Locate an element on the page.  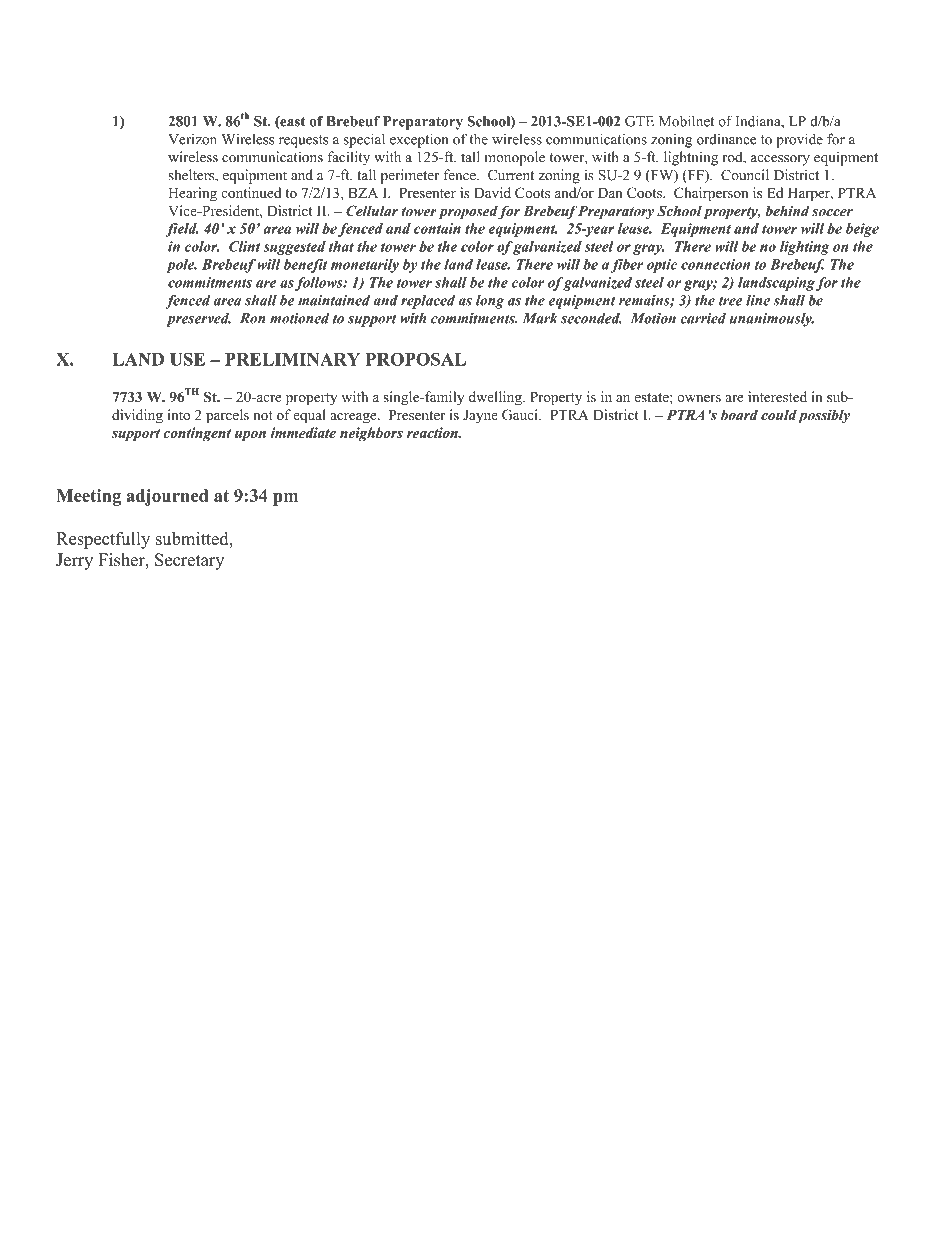
Secretary is located at coordinates (189, 561).
